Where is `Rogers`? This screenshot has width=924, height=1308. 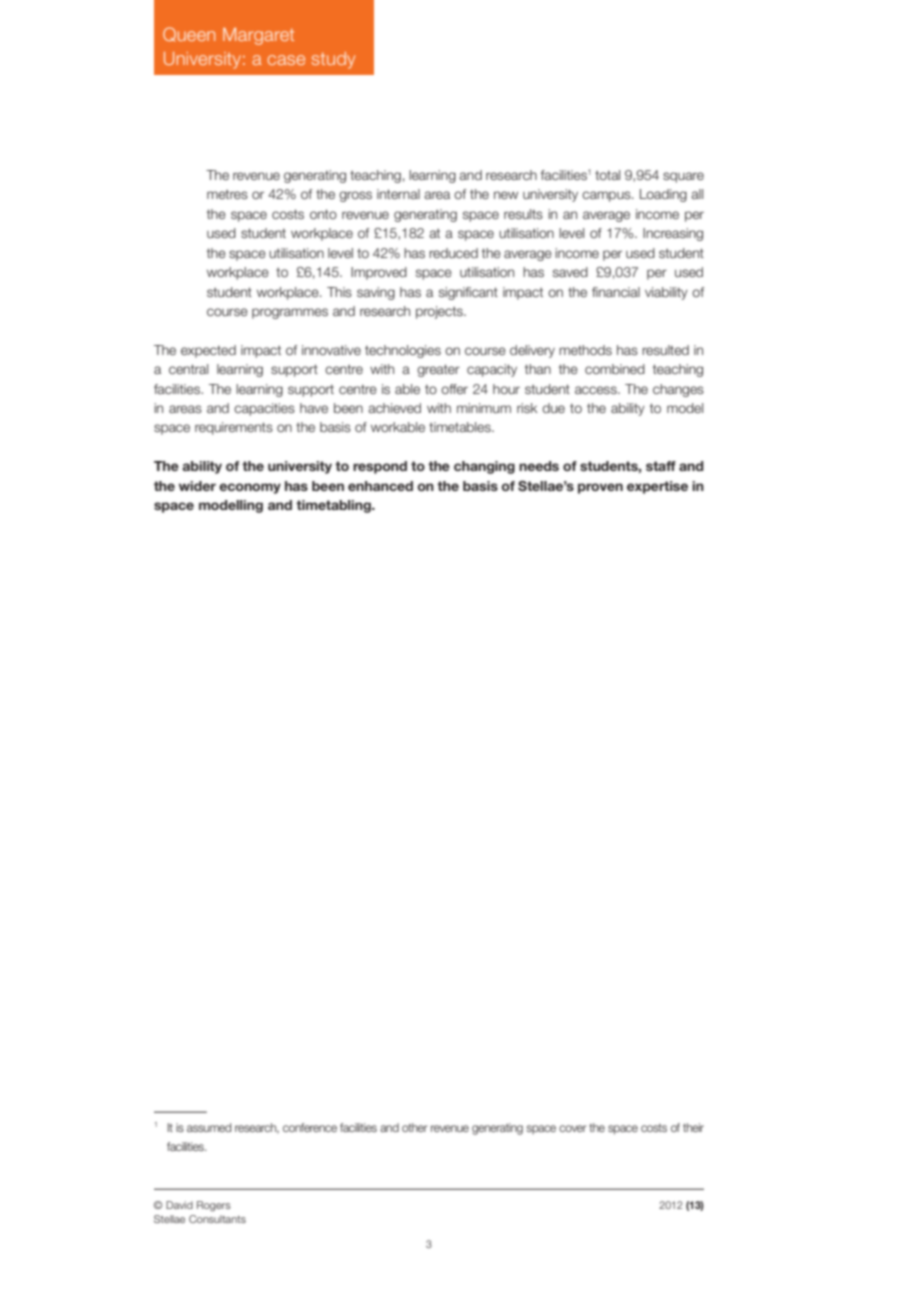 Rogers is located at coordinates (214, 1206).
